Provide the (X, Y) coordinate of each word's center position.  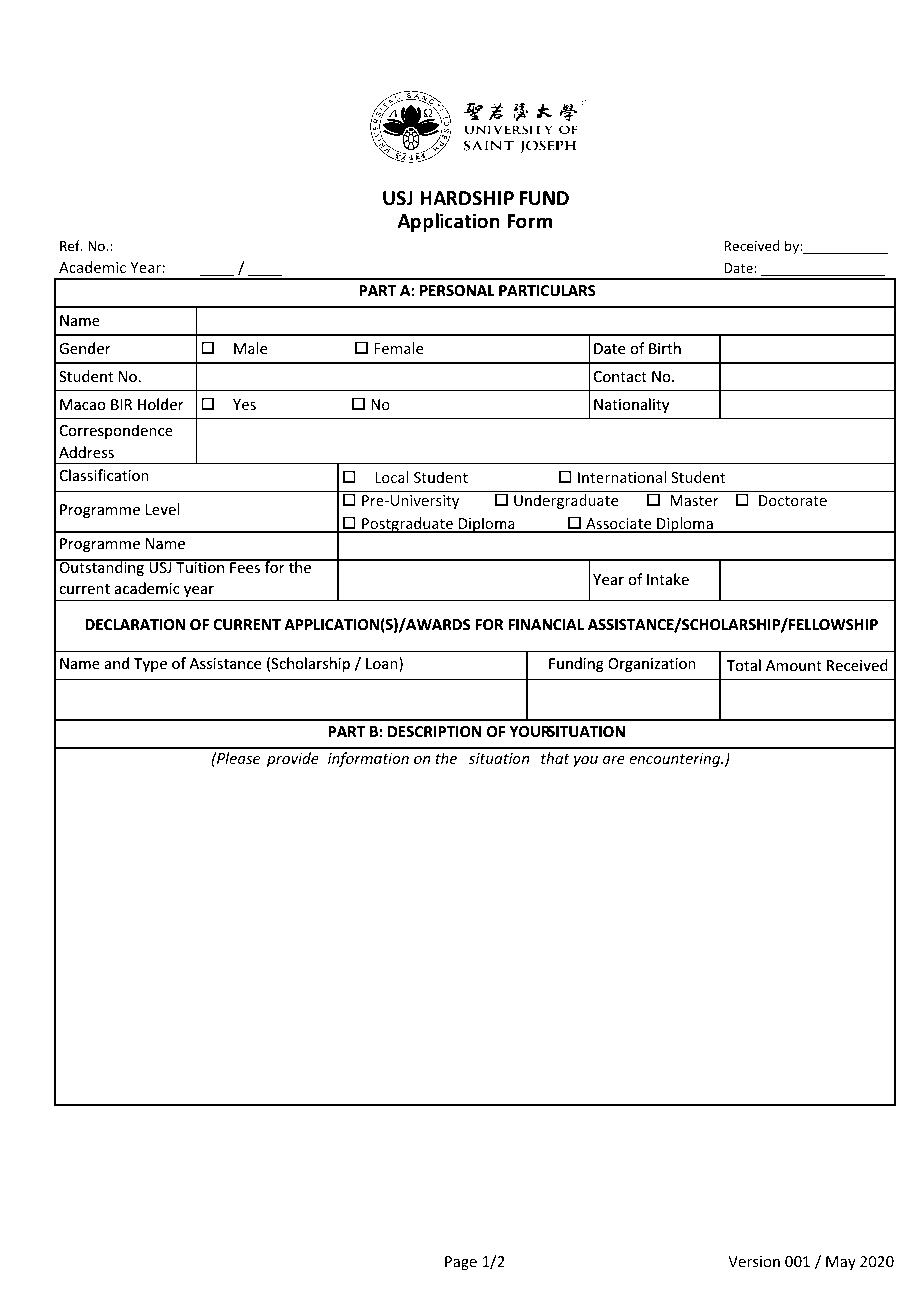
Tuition (200, 566)
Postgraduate (407, 525)
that (555, 758)
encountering (676, 760)
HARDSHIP (467, 198)
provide (293, 759)
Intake (668, 579)
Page (461, 1263)
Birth (665, 348)
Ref (71, 245)
